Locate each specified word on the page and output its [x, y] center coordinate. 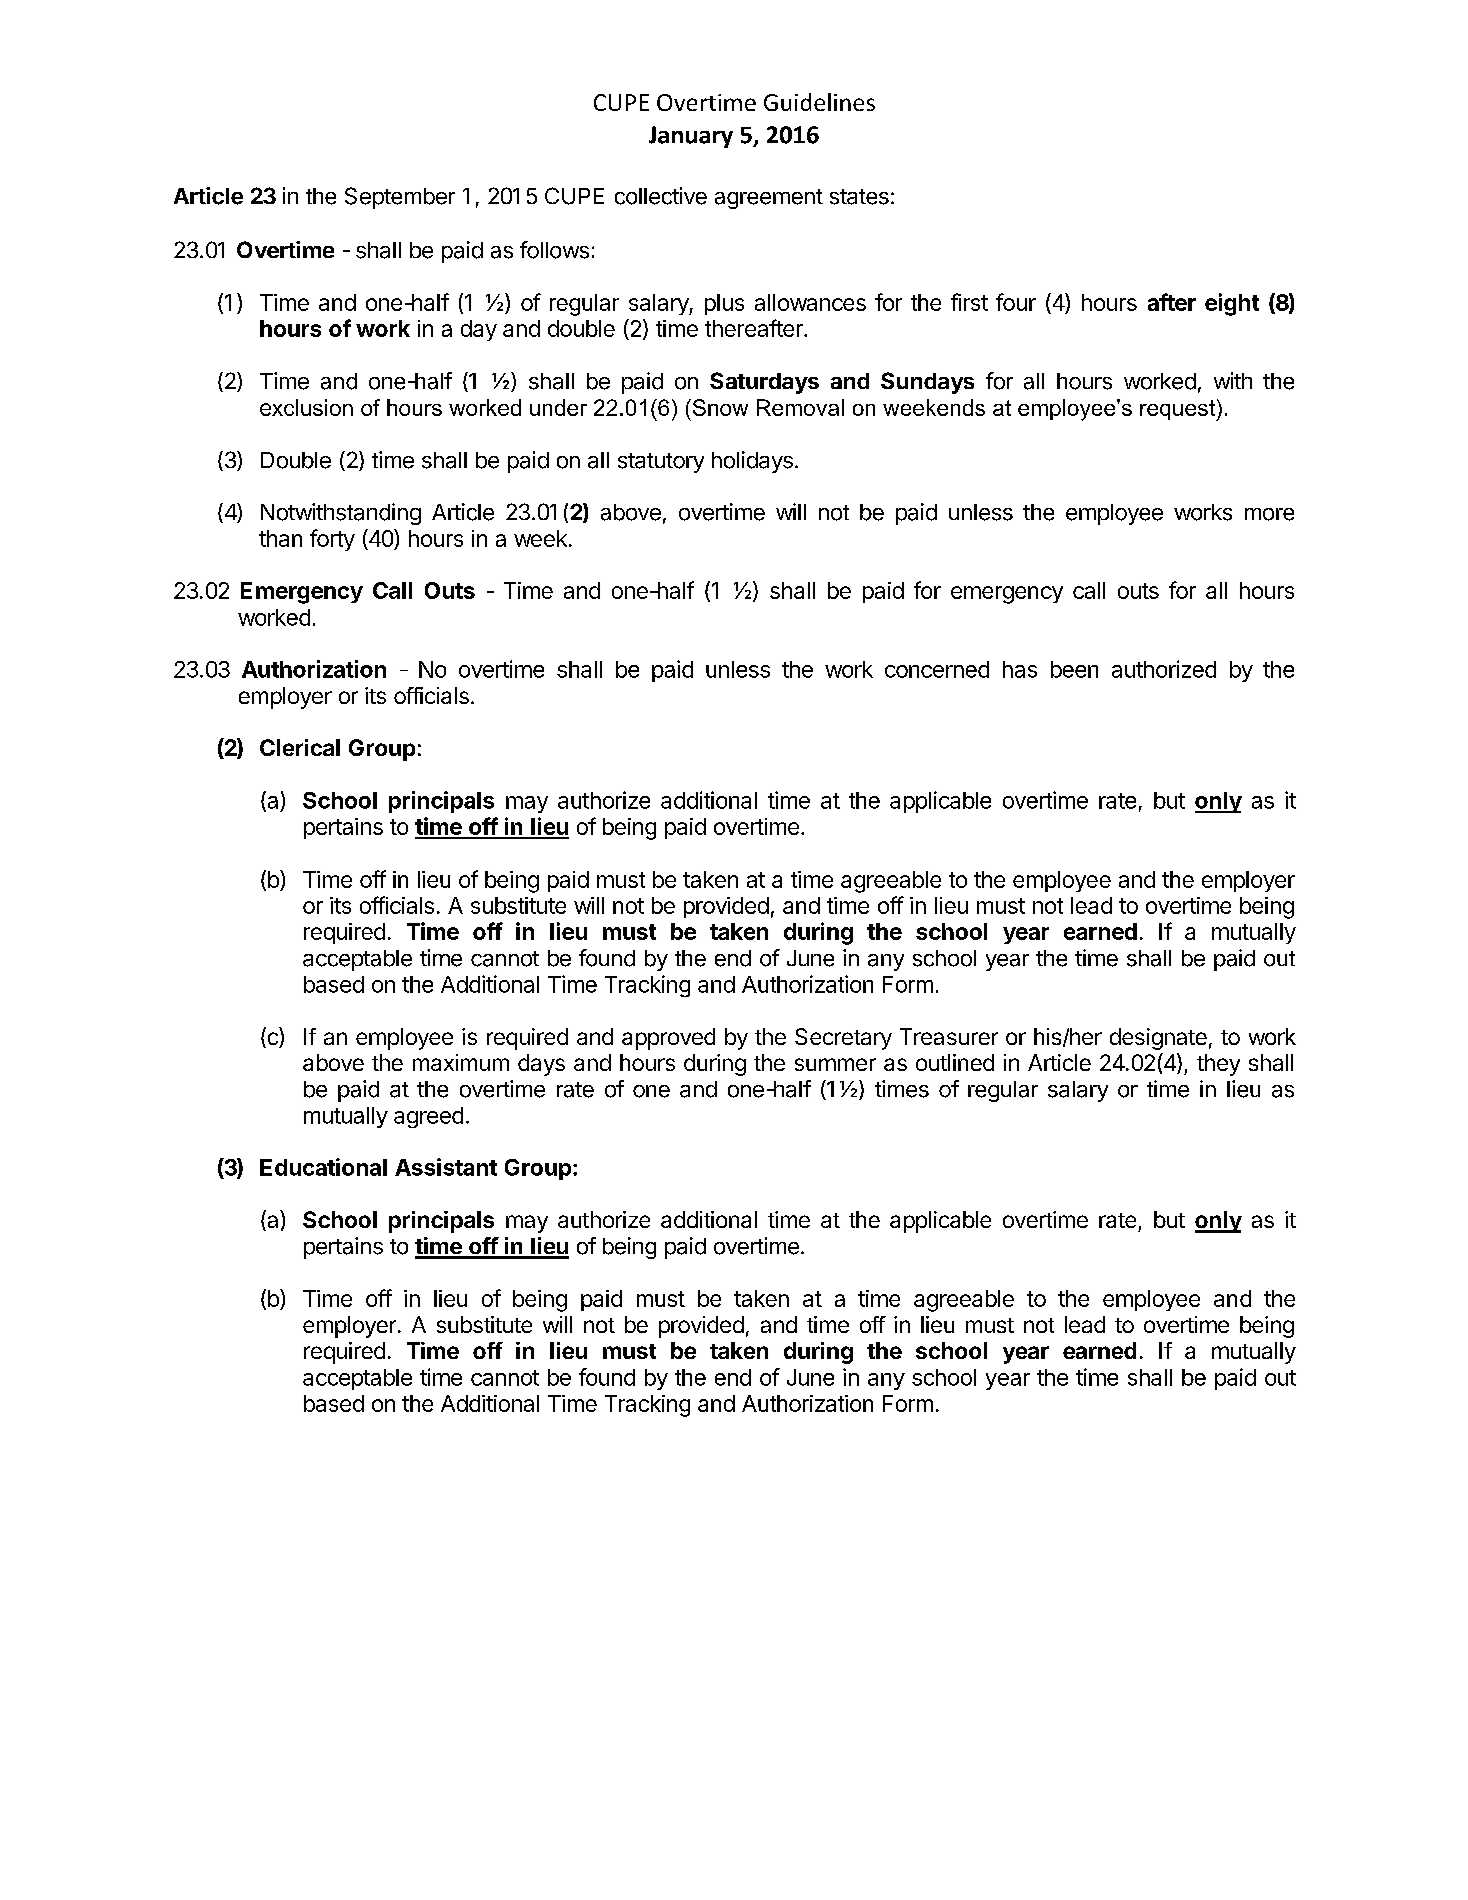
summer [835, 1064]
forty [332, 540]
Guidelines [819, 102]
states [859, 197]
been [1074, 669]
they [1218, 1065]
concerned [937, 669]
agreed [428, 1117]
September [400, 198]
